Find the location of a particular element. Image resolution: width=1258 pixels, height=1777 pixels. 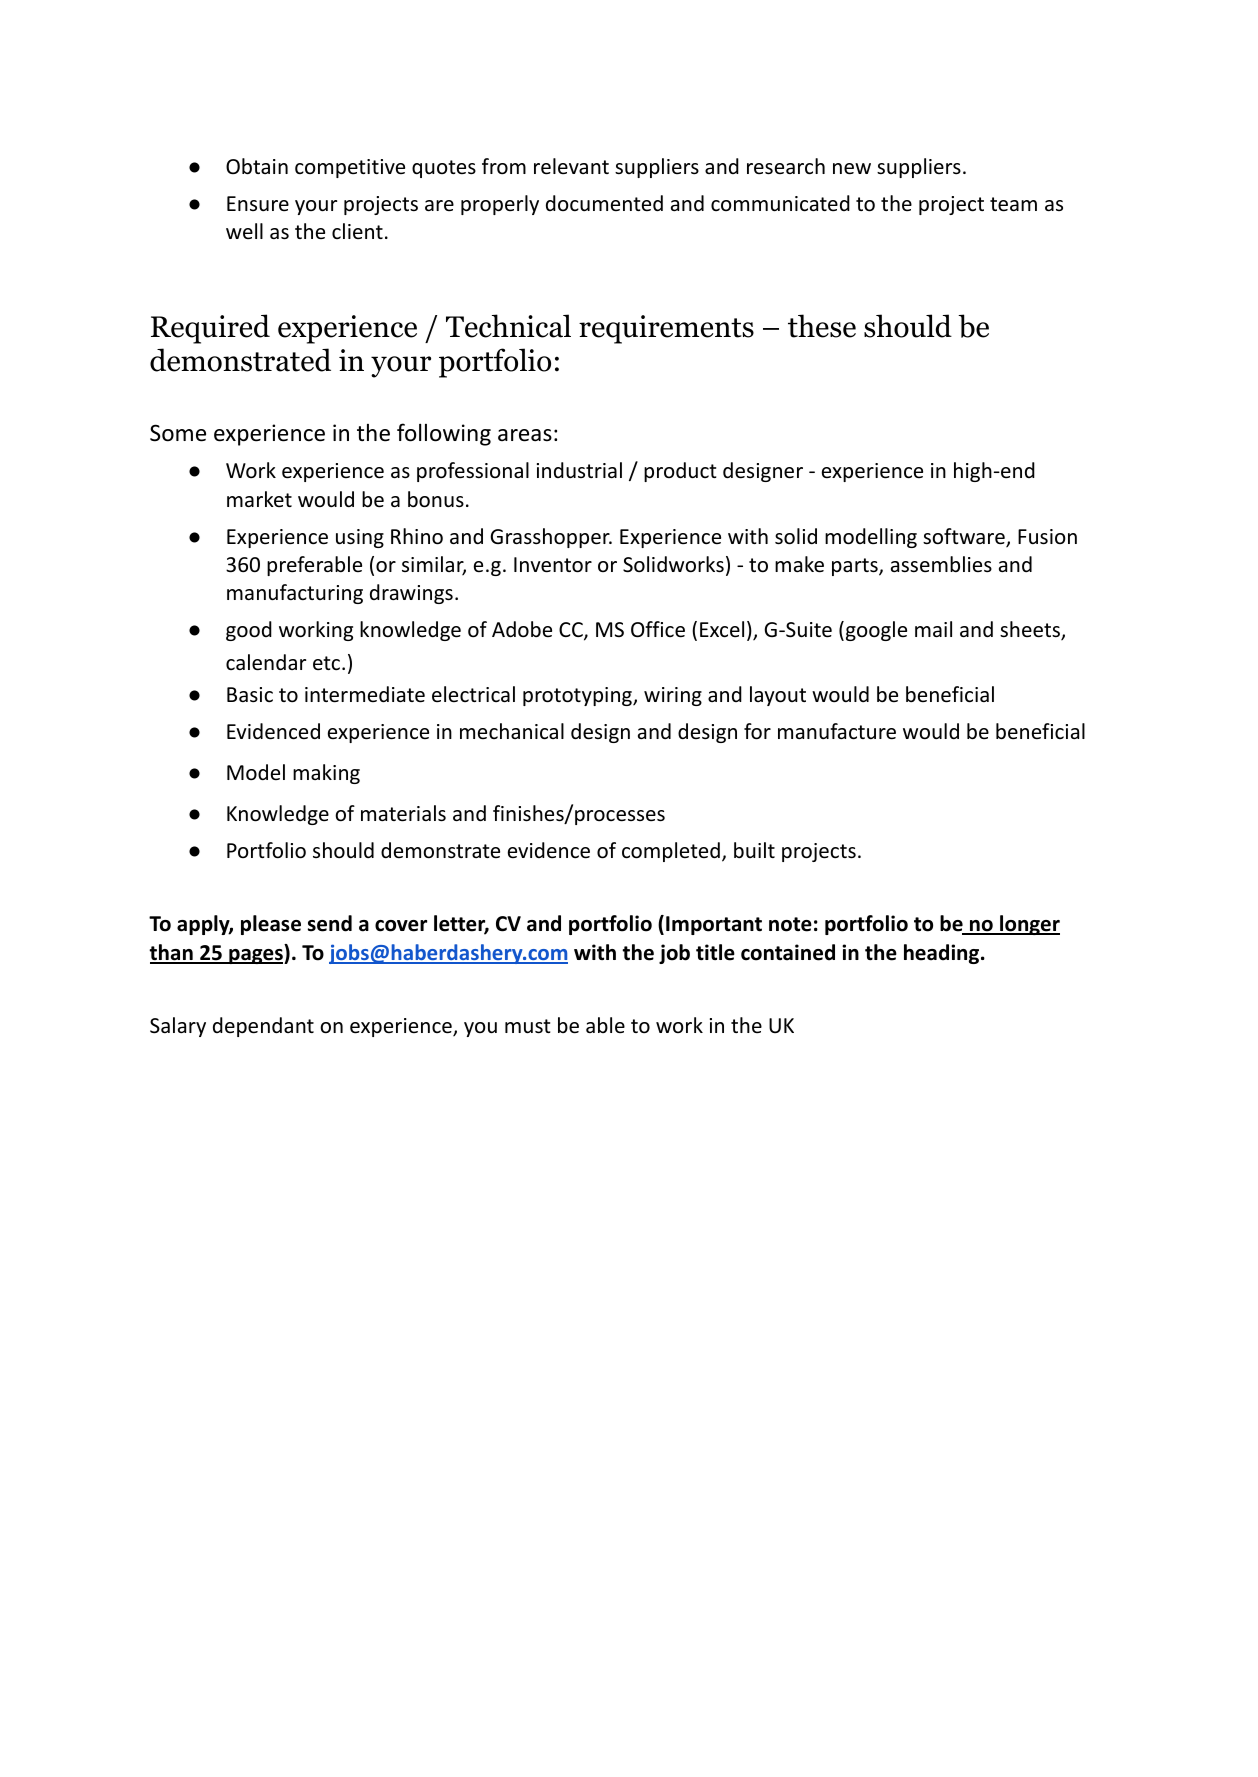

team is located at coordinates (1013, 204).
